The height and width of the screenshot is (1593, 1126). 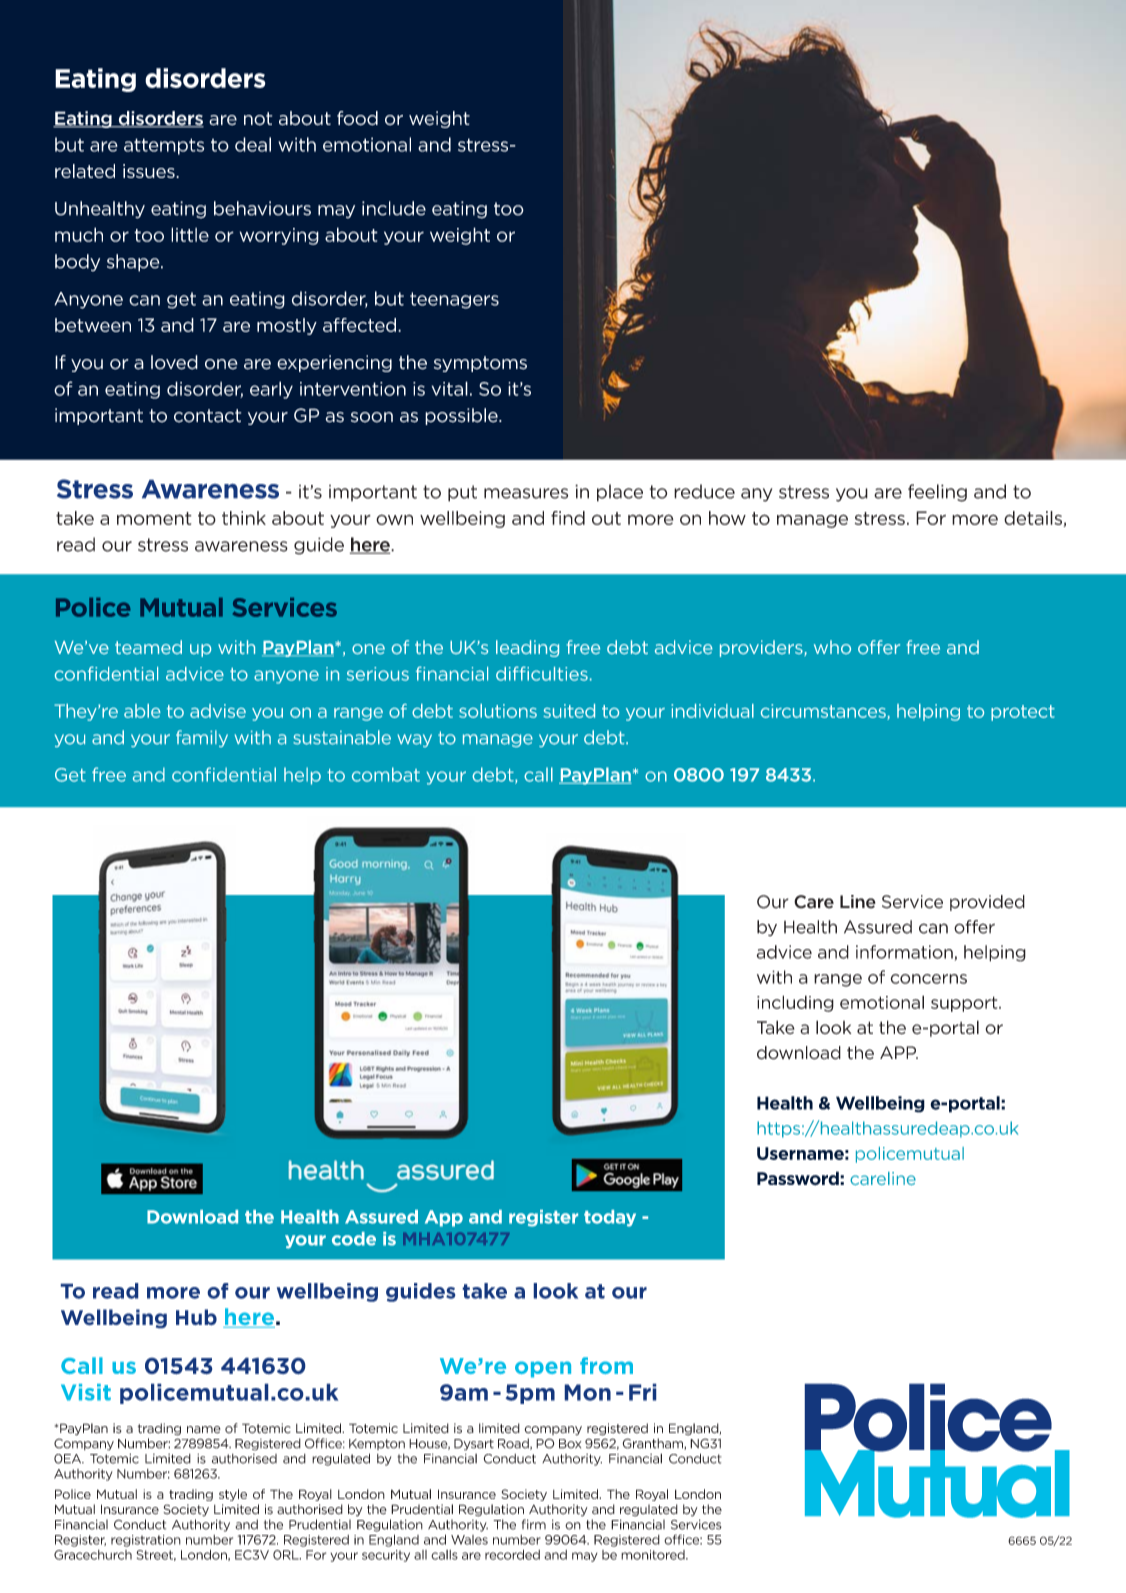 What do you see at coordinates (987, 903) in the screenshot?
I see `provided` at bounding box center [987, 903].
